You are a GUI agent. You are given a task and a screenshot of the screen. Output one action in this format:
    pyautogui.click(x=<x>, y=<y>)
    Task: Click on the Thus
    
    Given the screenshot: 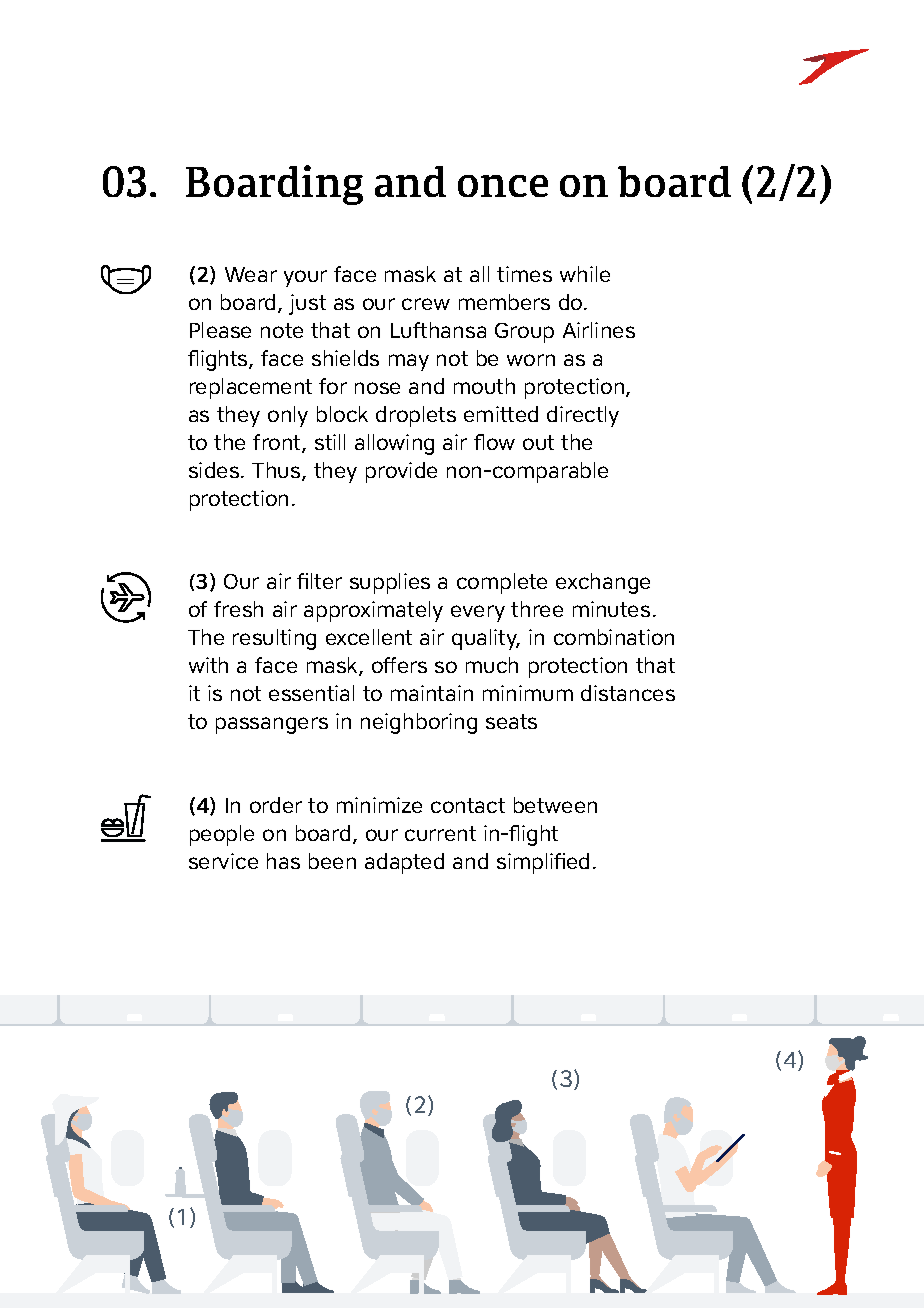 What is the action you would take?
    pyautogui.click(x=277, y=471)
